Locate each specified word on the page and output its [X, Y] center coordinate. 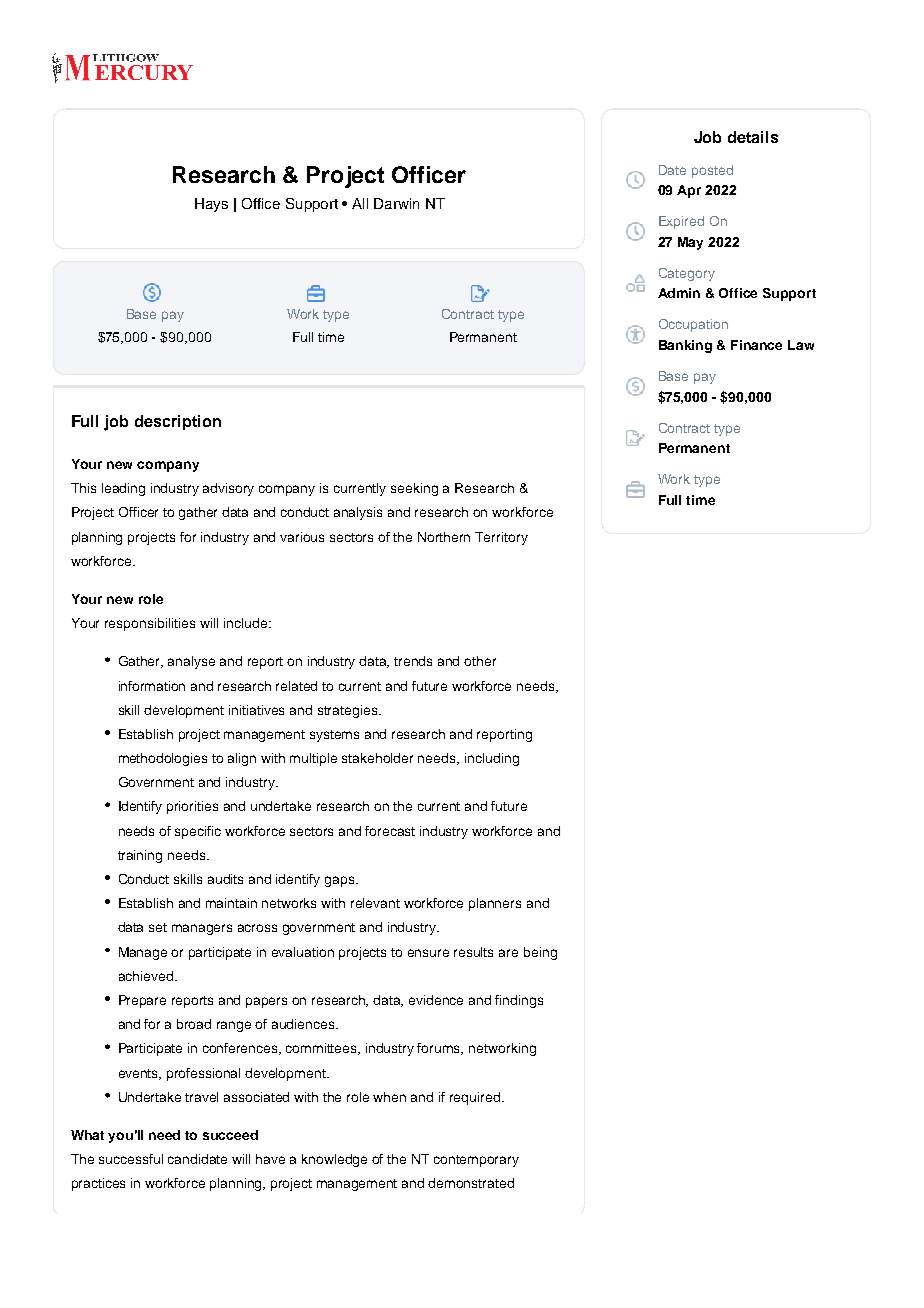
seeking [414, 489]
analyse [191, 662]
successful [131, 1159]
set [158, 927]
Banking [685, 346]
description [178, 422]
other [480, 661]
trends [413, 661]
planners [495, 904]
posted [712, 171]
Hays [211, 205]
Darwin [396, 203]
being [540, 953]
